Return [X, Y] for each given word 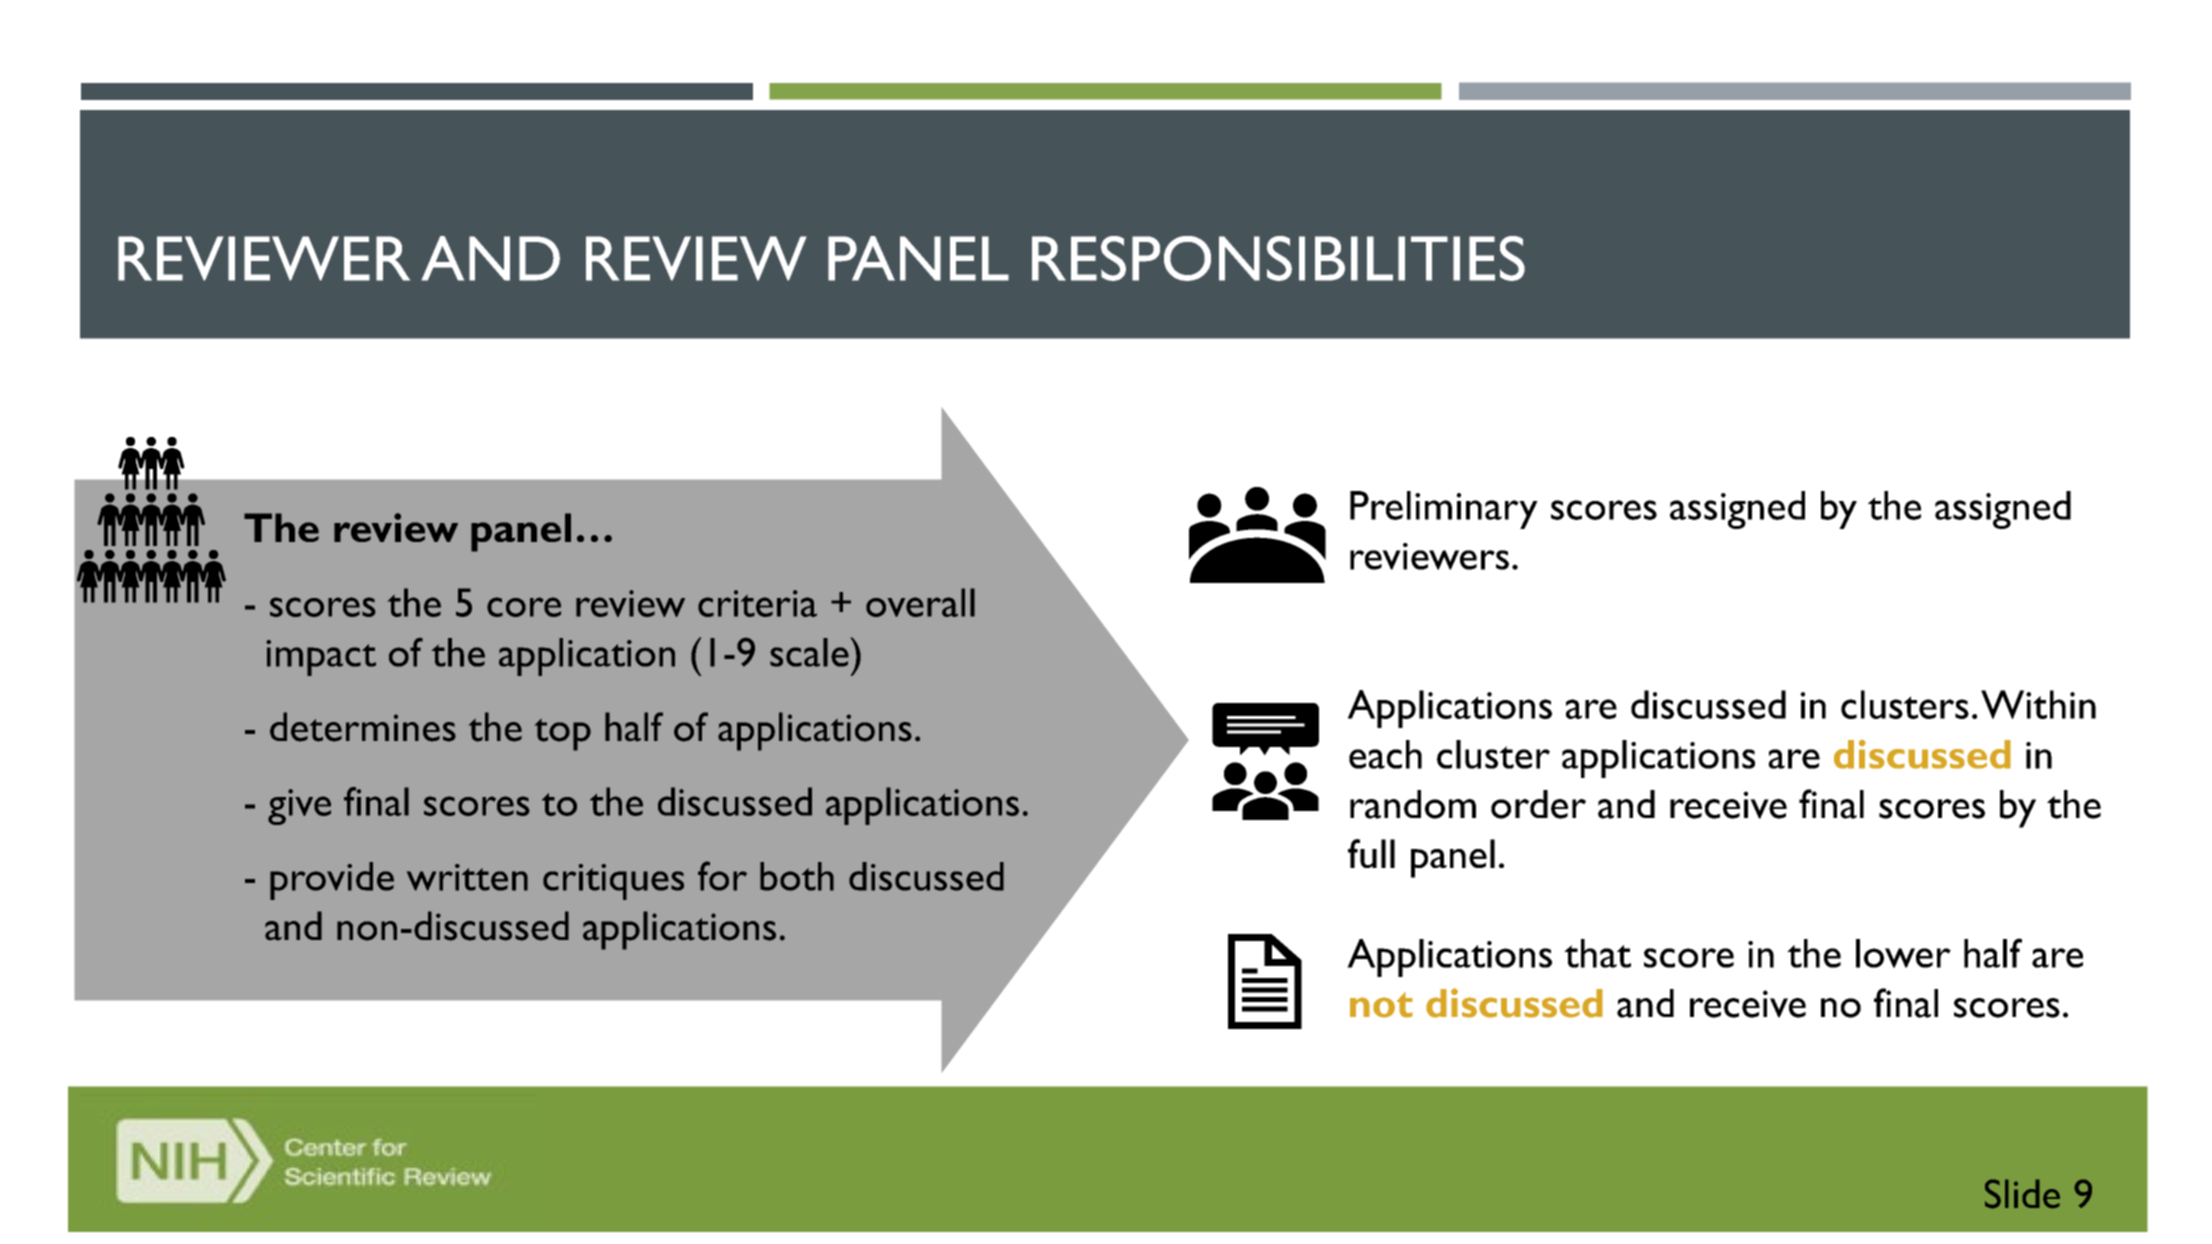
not [1381, 1005]
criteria [757, 603]
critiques [613, 882]
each [1385, 754]
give [299, 807]
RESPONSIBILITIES [1278, 258]
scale [809, 652]
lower [1903, 953]
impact [321, 658]
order [1538, 804]
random [1413, 804]
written [467, 877]
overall [920, 602]
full [1371, 853]
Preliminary [1444, 510]
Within [2038, 704]
